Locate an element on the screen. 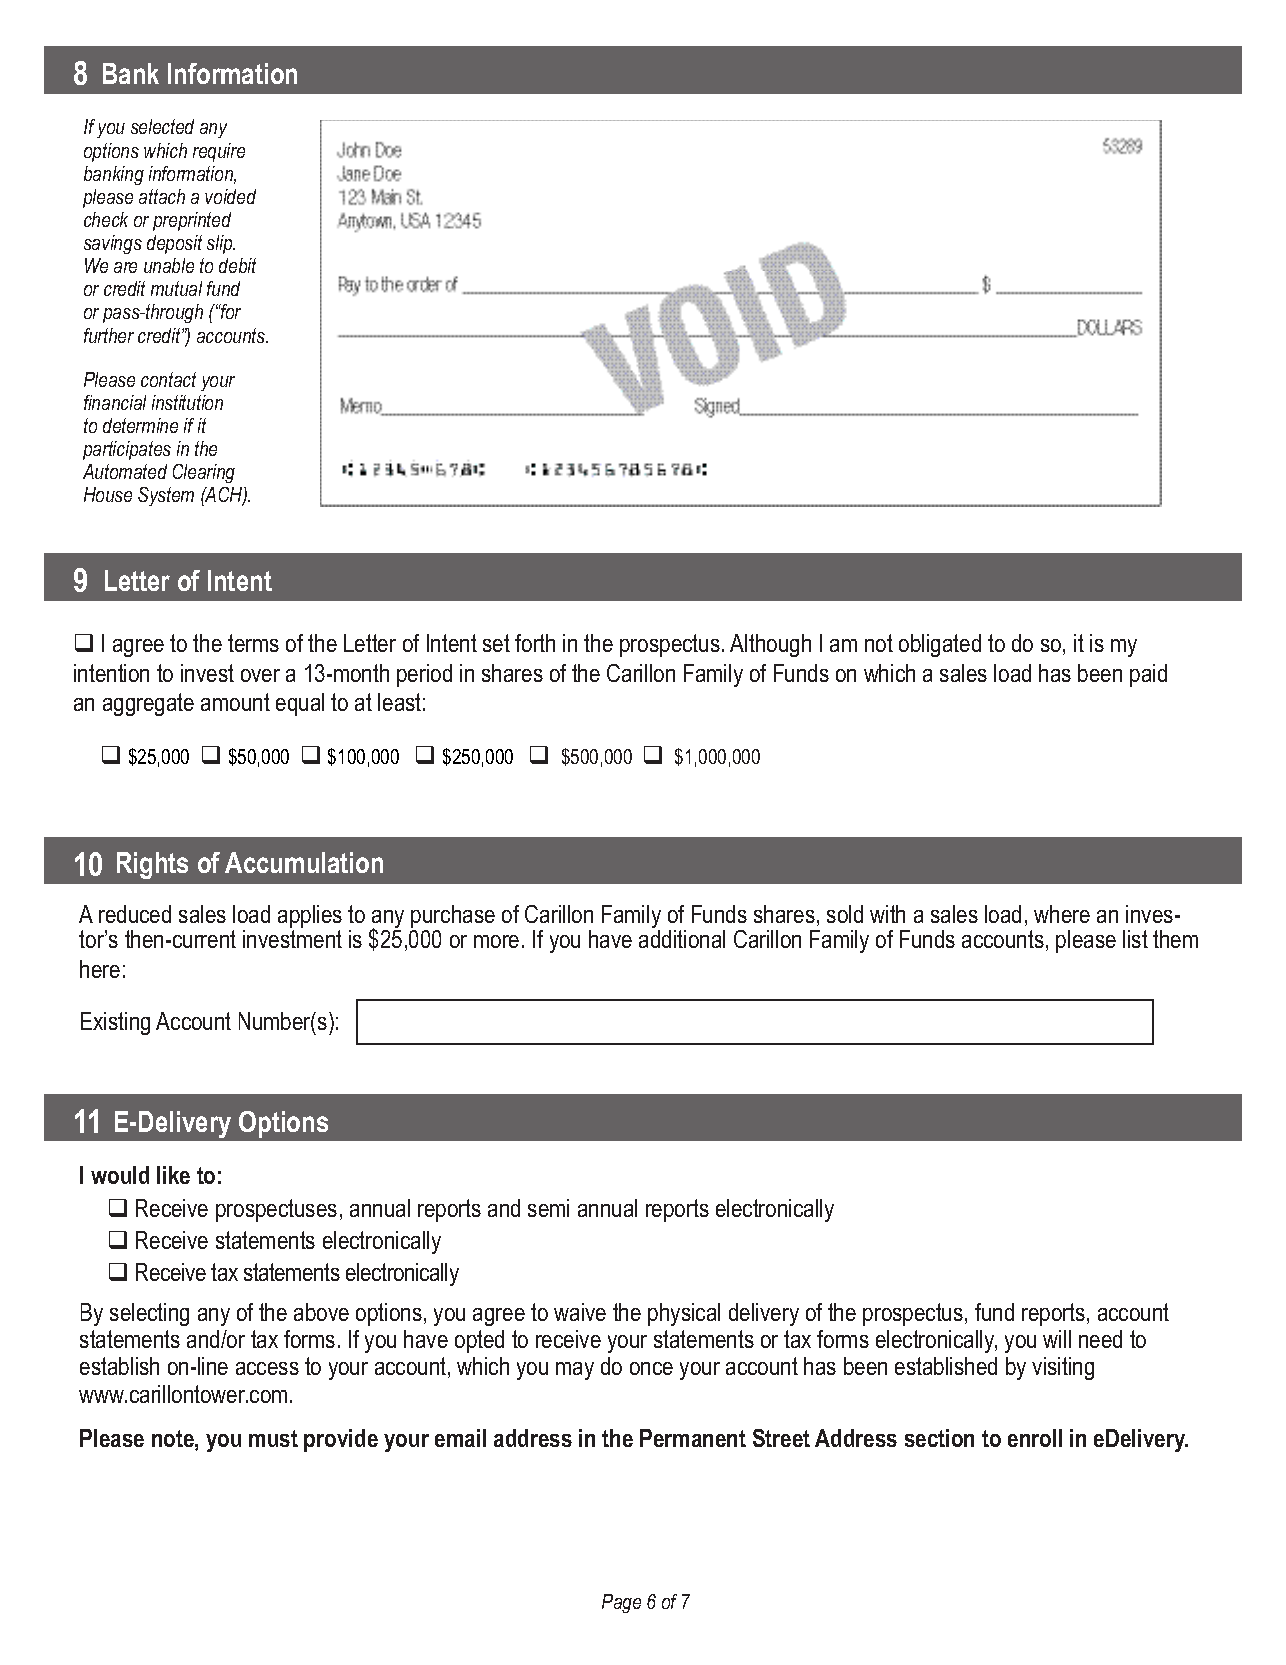 This screenshot has height=1665, width=1286. Clearing is located at coordinates (204, 473).
